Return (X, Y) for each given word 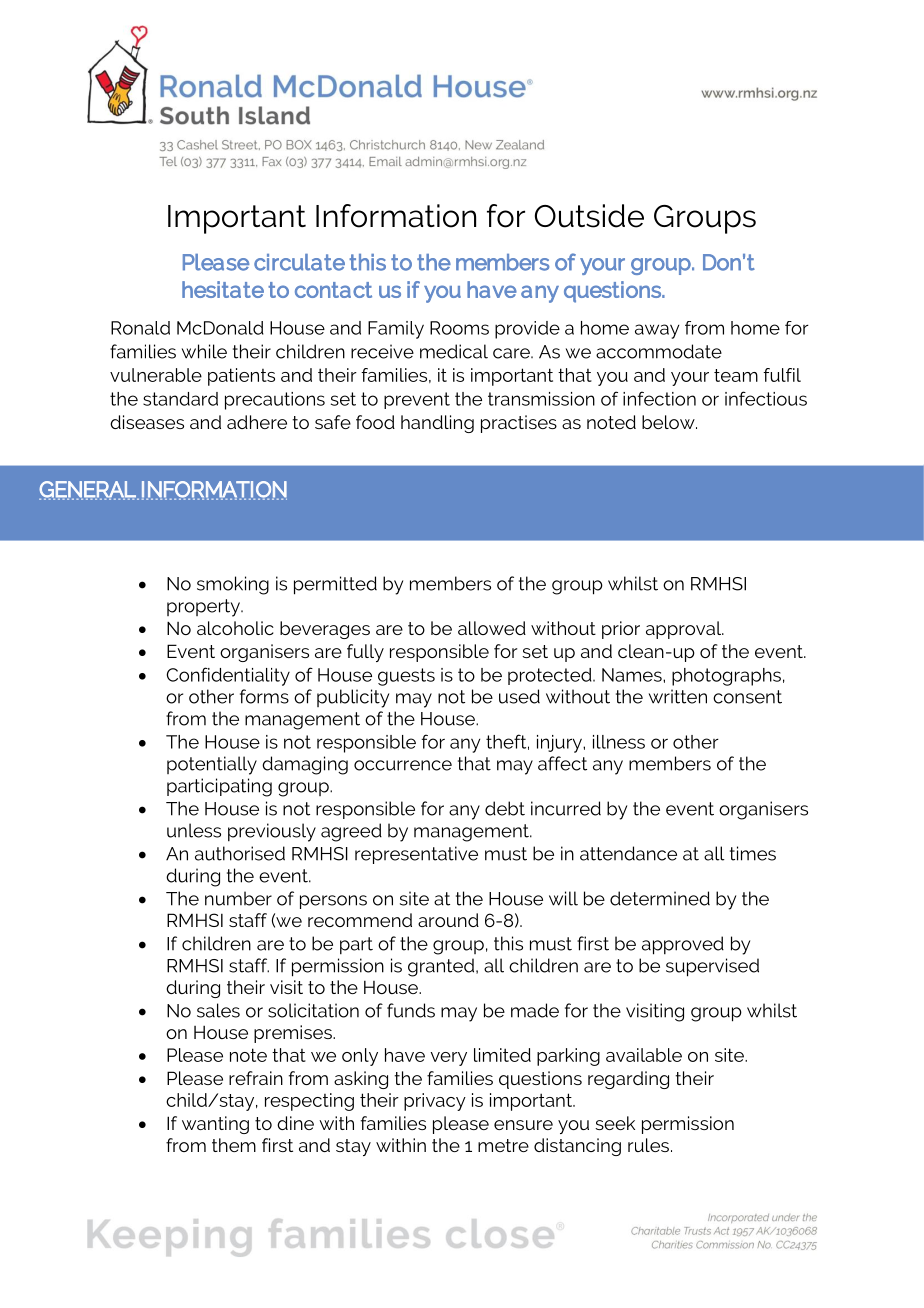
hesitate (223, 289)
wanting (215, 1125)
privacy (435, 1102)
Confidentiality (228, 676)
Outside (589, 216)
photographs (726, 677)
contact (333, 290)
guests (406, 677)
